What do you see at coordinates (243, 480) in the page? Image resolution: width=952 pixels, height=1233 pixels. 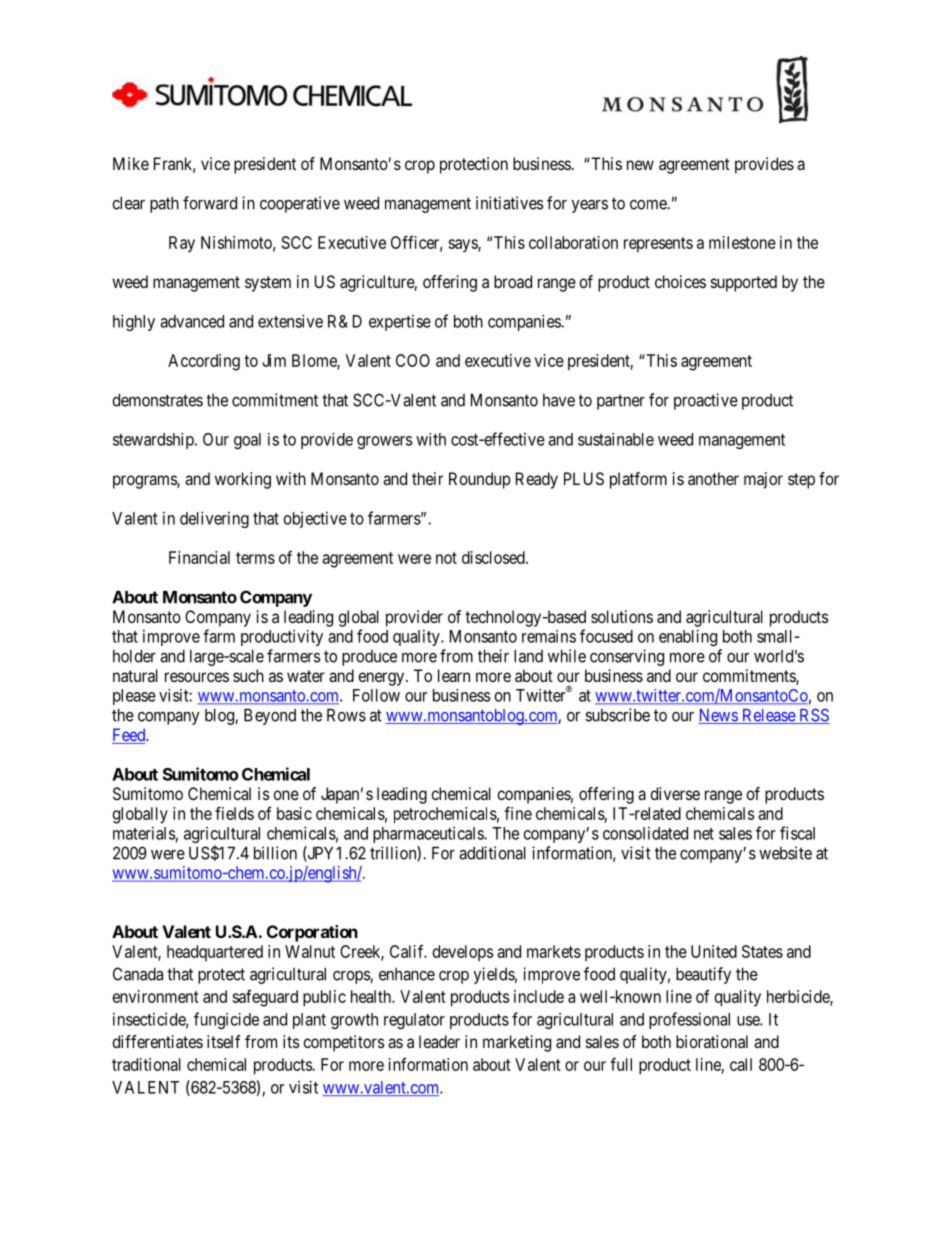 I see `working` at bounding box center [243, 480].
